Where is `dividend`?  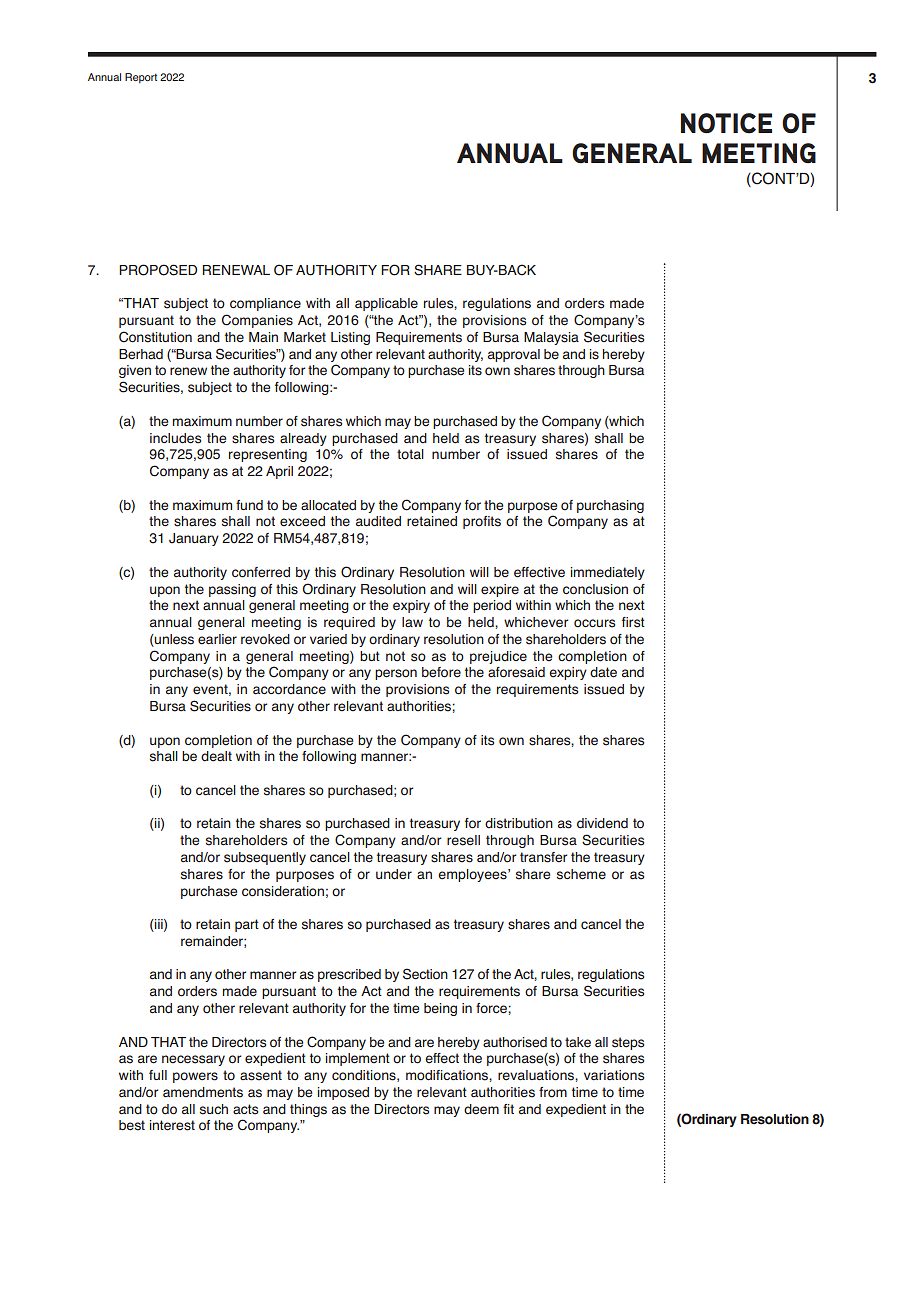
dividend is located at coordinates (602, 823).
